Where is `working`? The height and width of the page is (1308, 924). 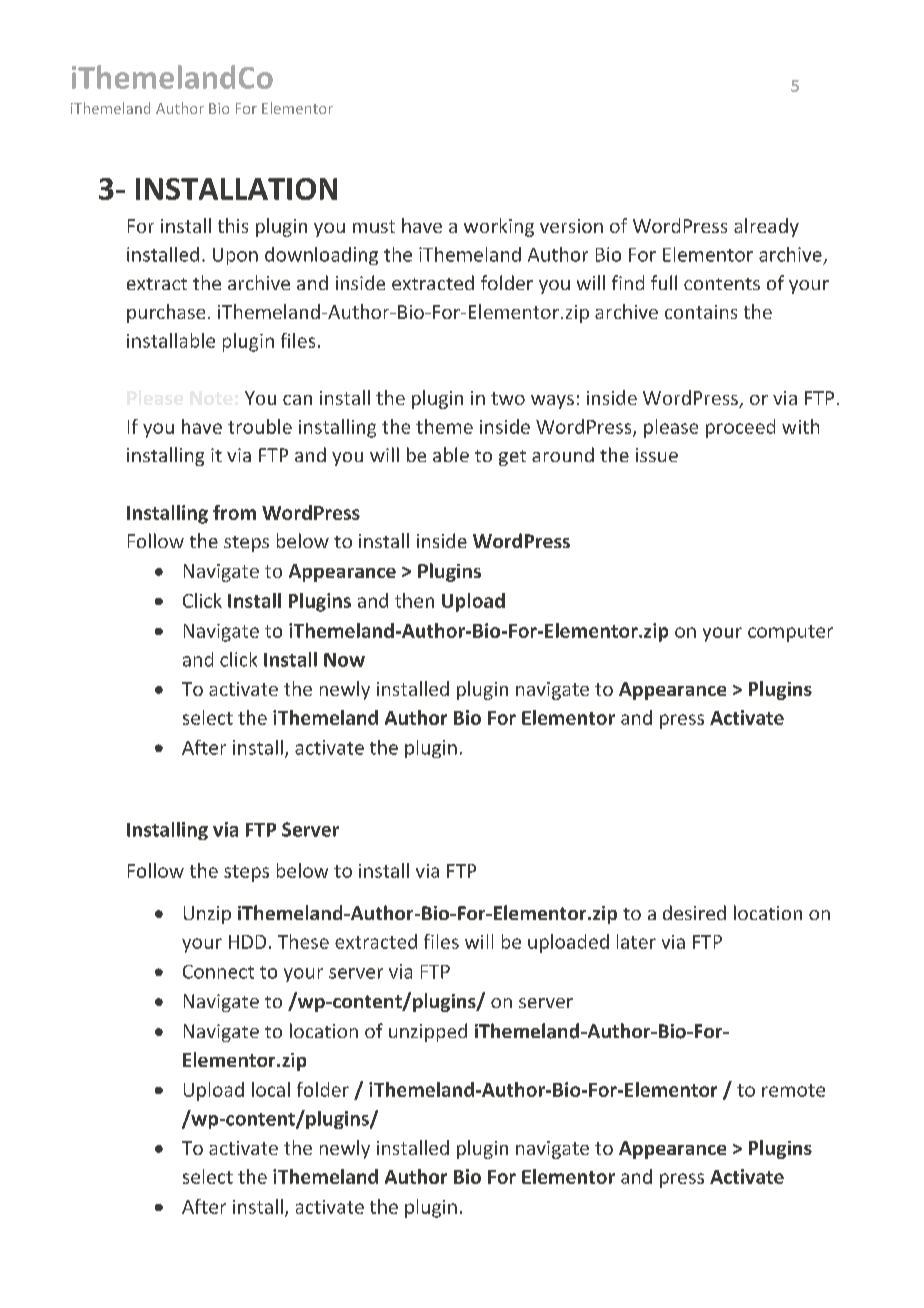
working is located at coordinates (499, 227).
